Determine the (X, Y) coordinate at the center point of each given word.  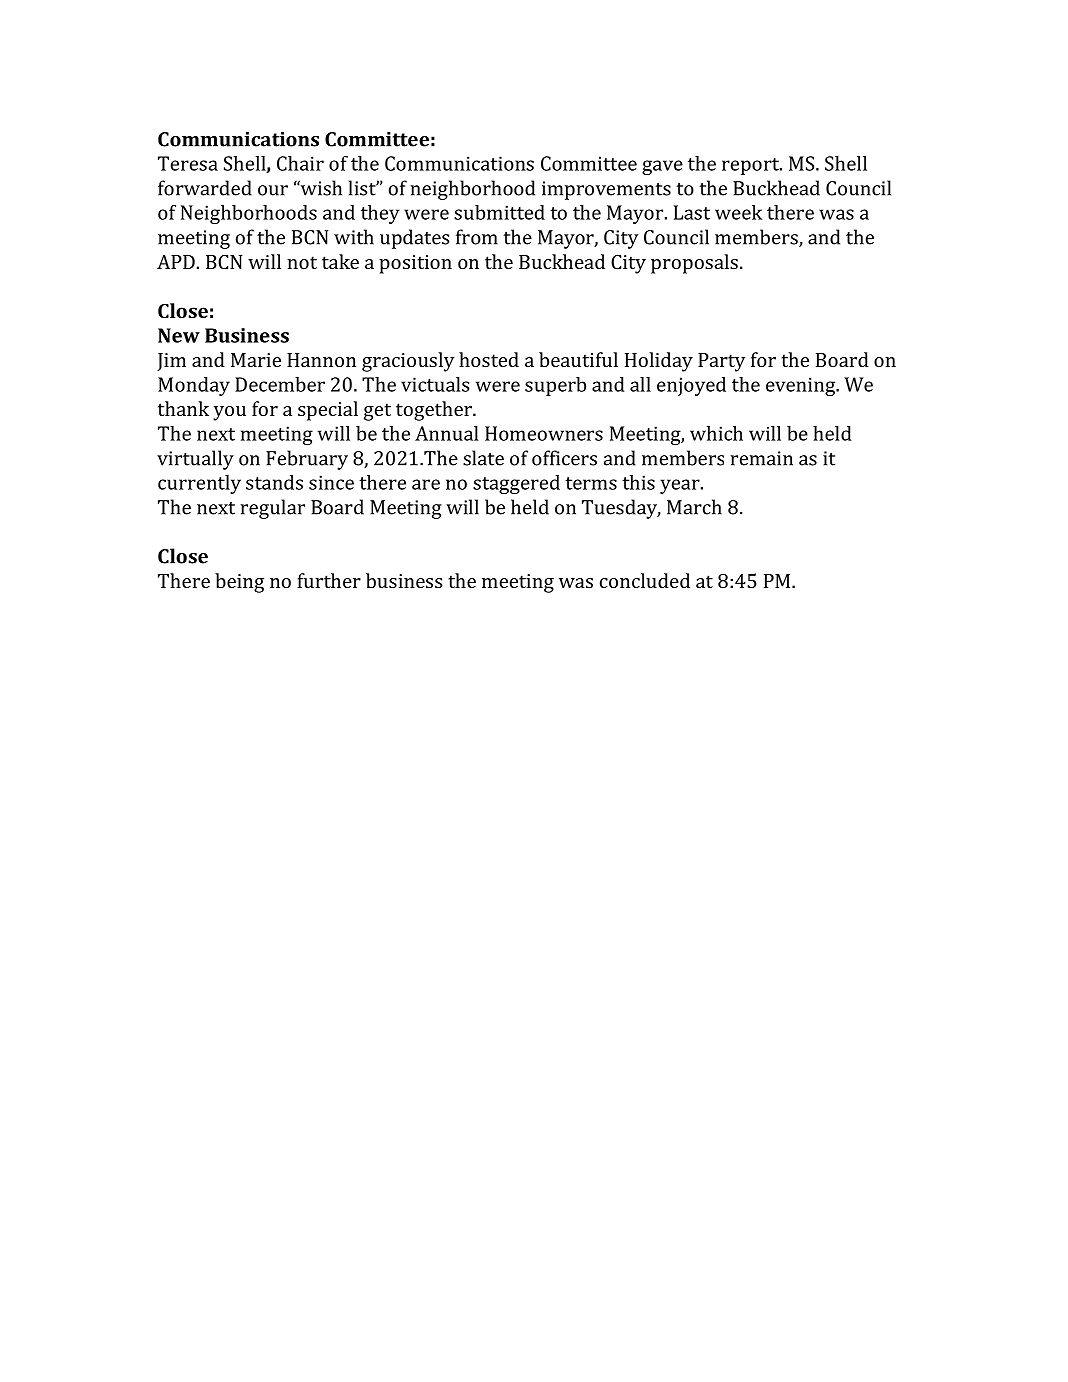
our (273, 190)
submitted (499, 212)
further (329, 580)
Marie (256, 360)
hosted (489, 359)
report (751, 166)
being (239, 583)
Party (721, 362)
